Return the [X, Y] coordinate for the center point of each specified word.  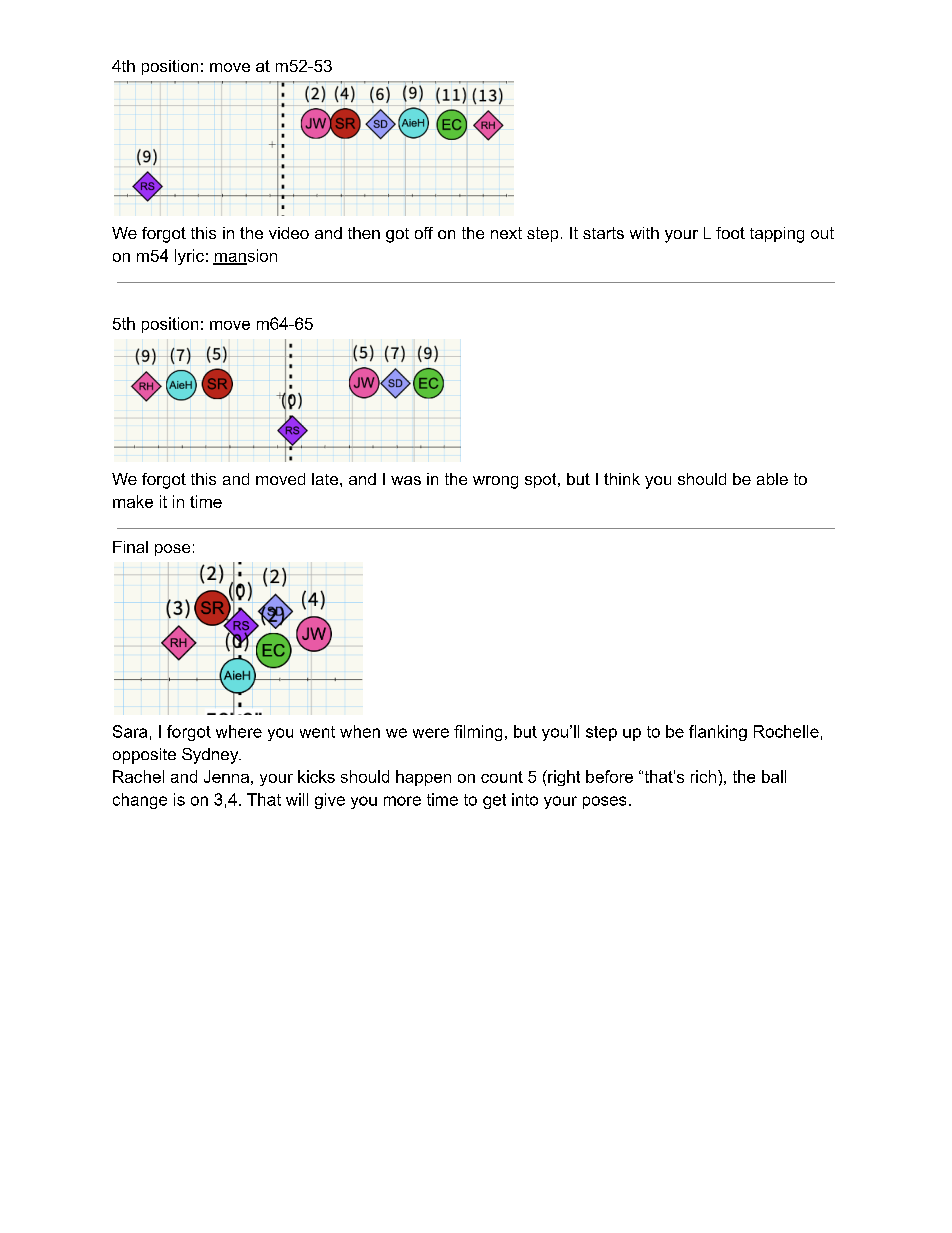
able [772, 479]
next [506, 233]
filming [478, 733]
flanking [718, 733]
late [326, 479]
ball [774, 776]
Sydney [211, 756]
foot [730, 233]
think [622, 479]
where [239, 731]
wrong [495, 482]
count [502, 777]
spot [542, 480]
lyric [189, 257]
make [133, 501]
